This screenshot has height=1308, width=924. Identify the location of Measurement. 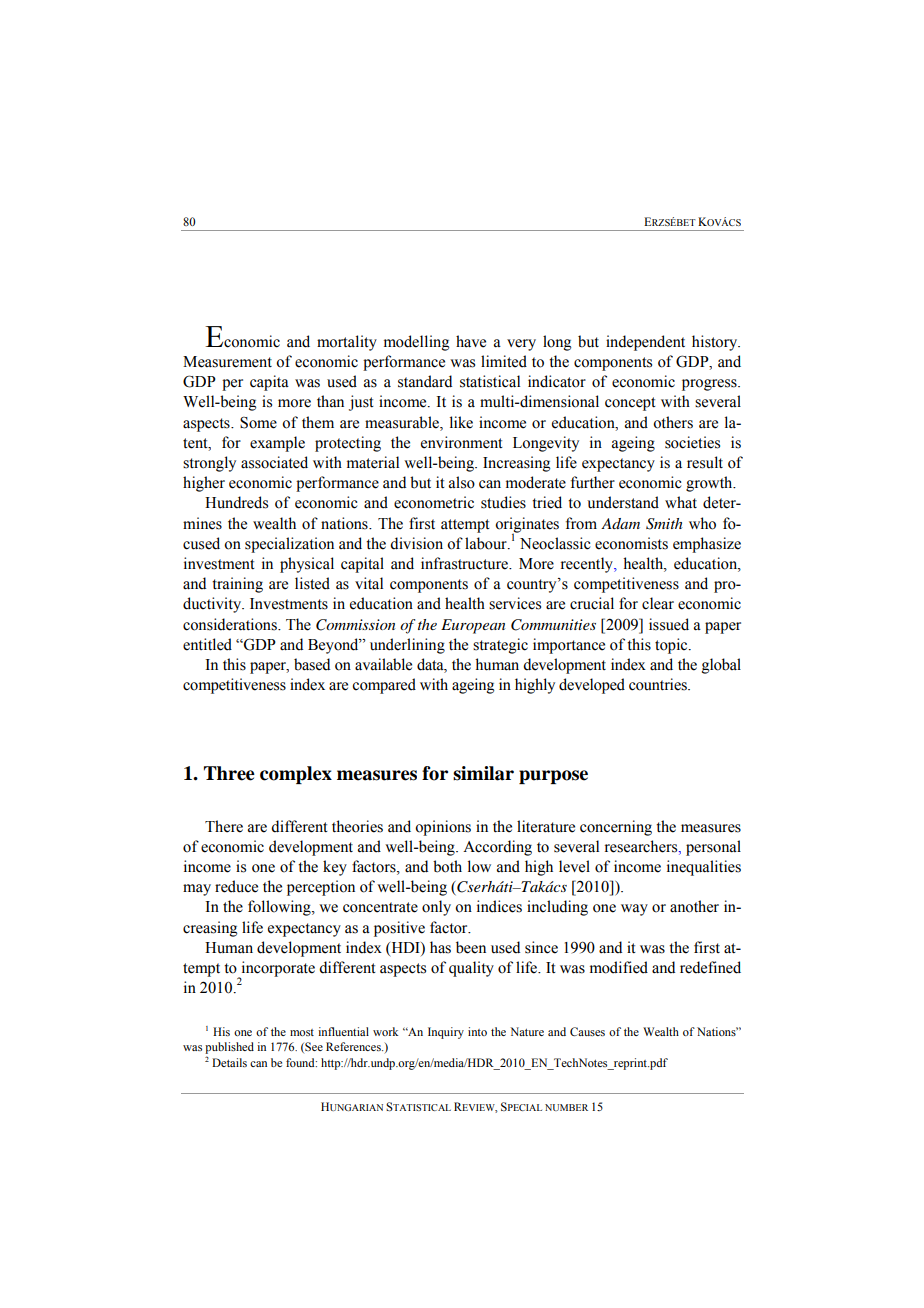
(227, 362).
